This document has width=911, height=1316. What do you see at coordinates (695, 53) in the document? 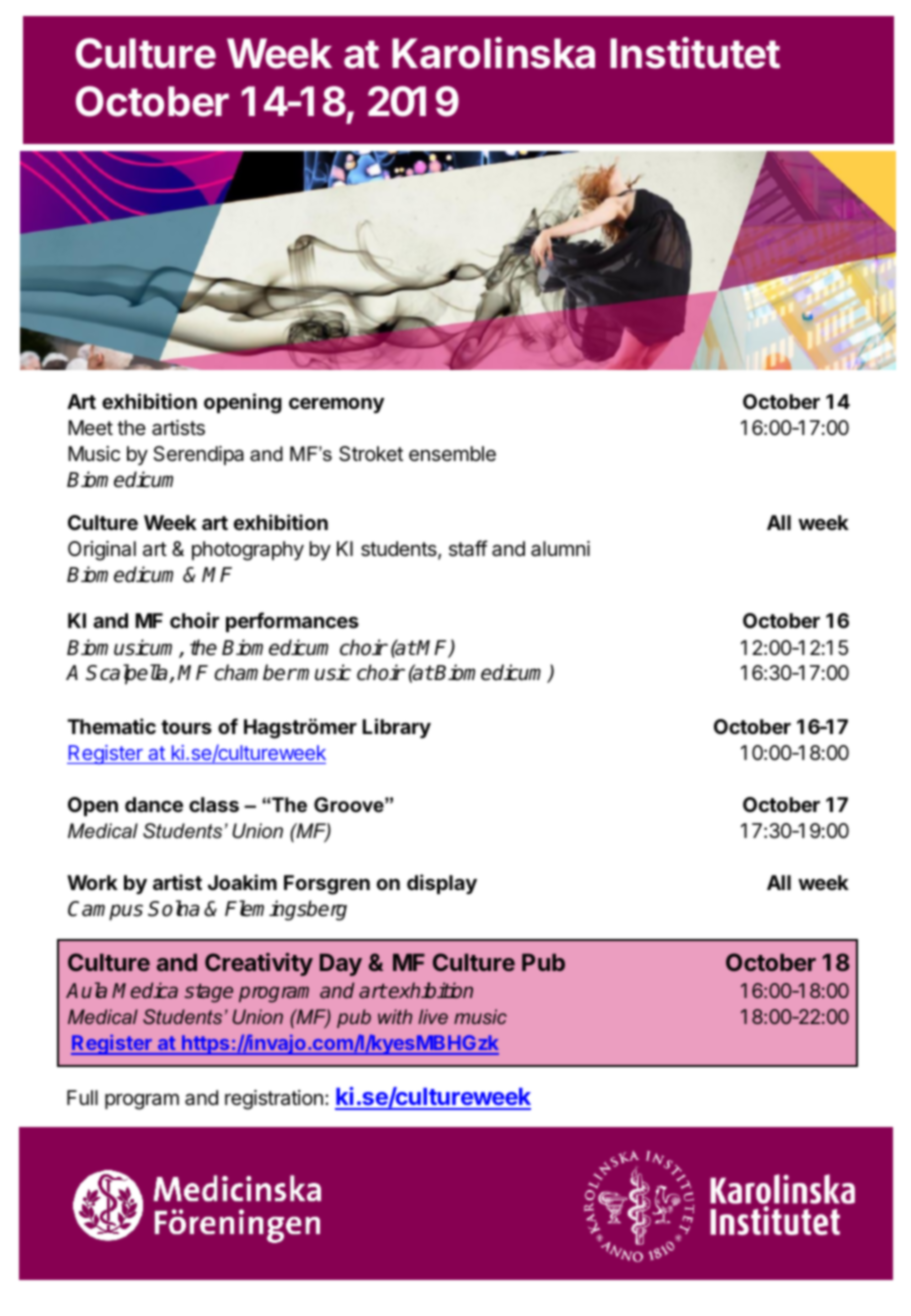
I see `Institutet` at bounding box center [695, 53].
